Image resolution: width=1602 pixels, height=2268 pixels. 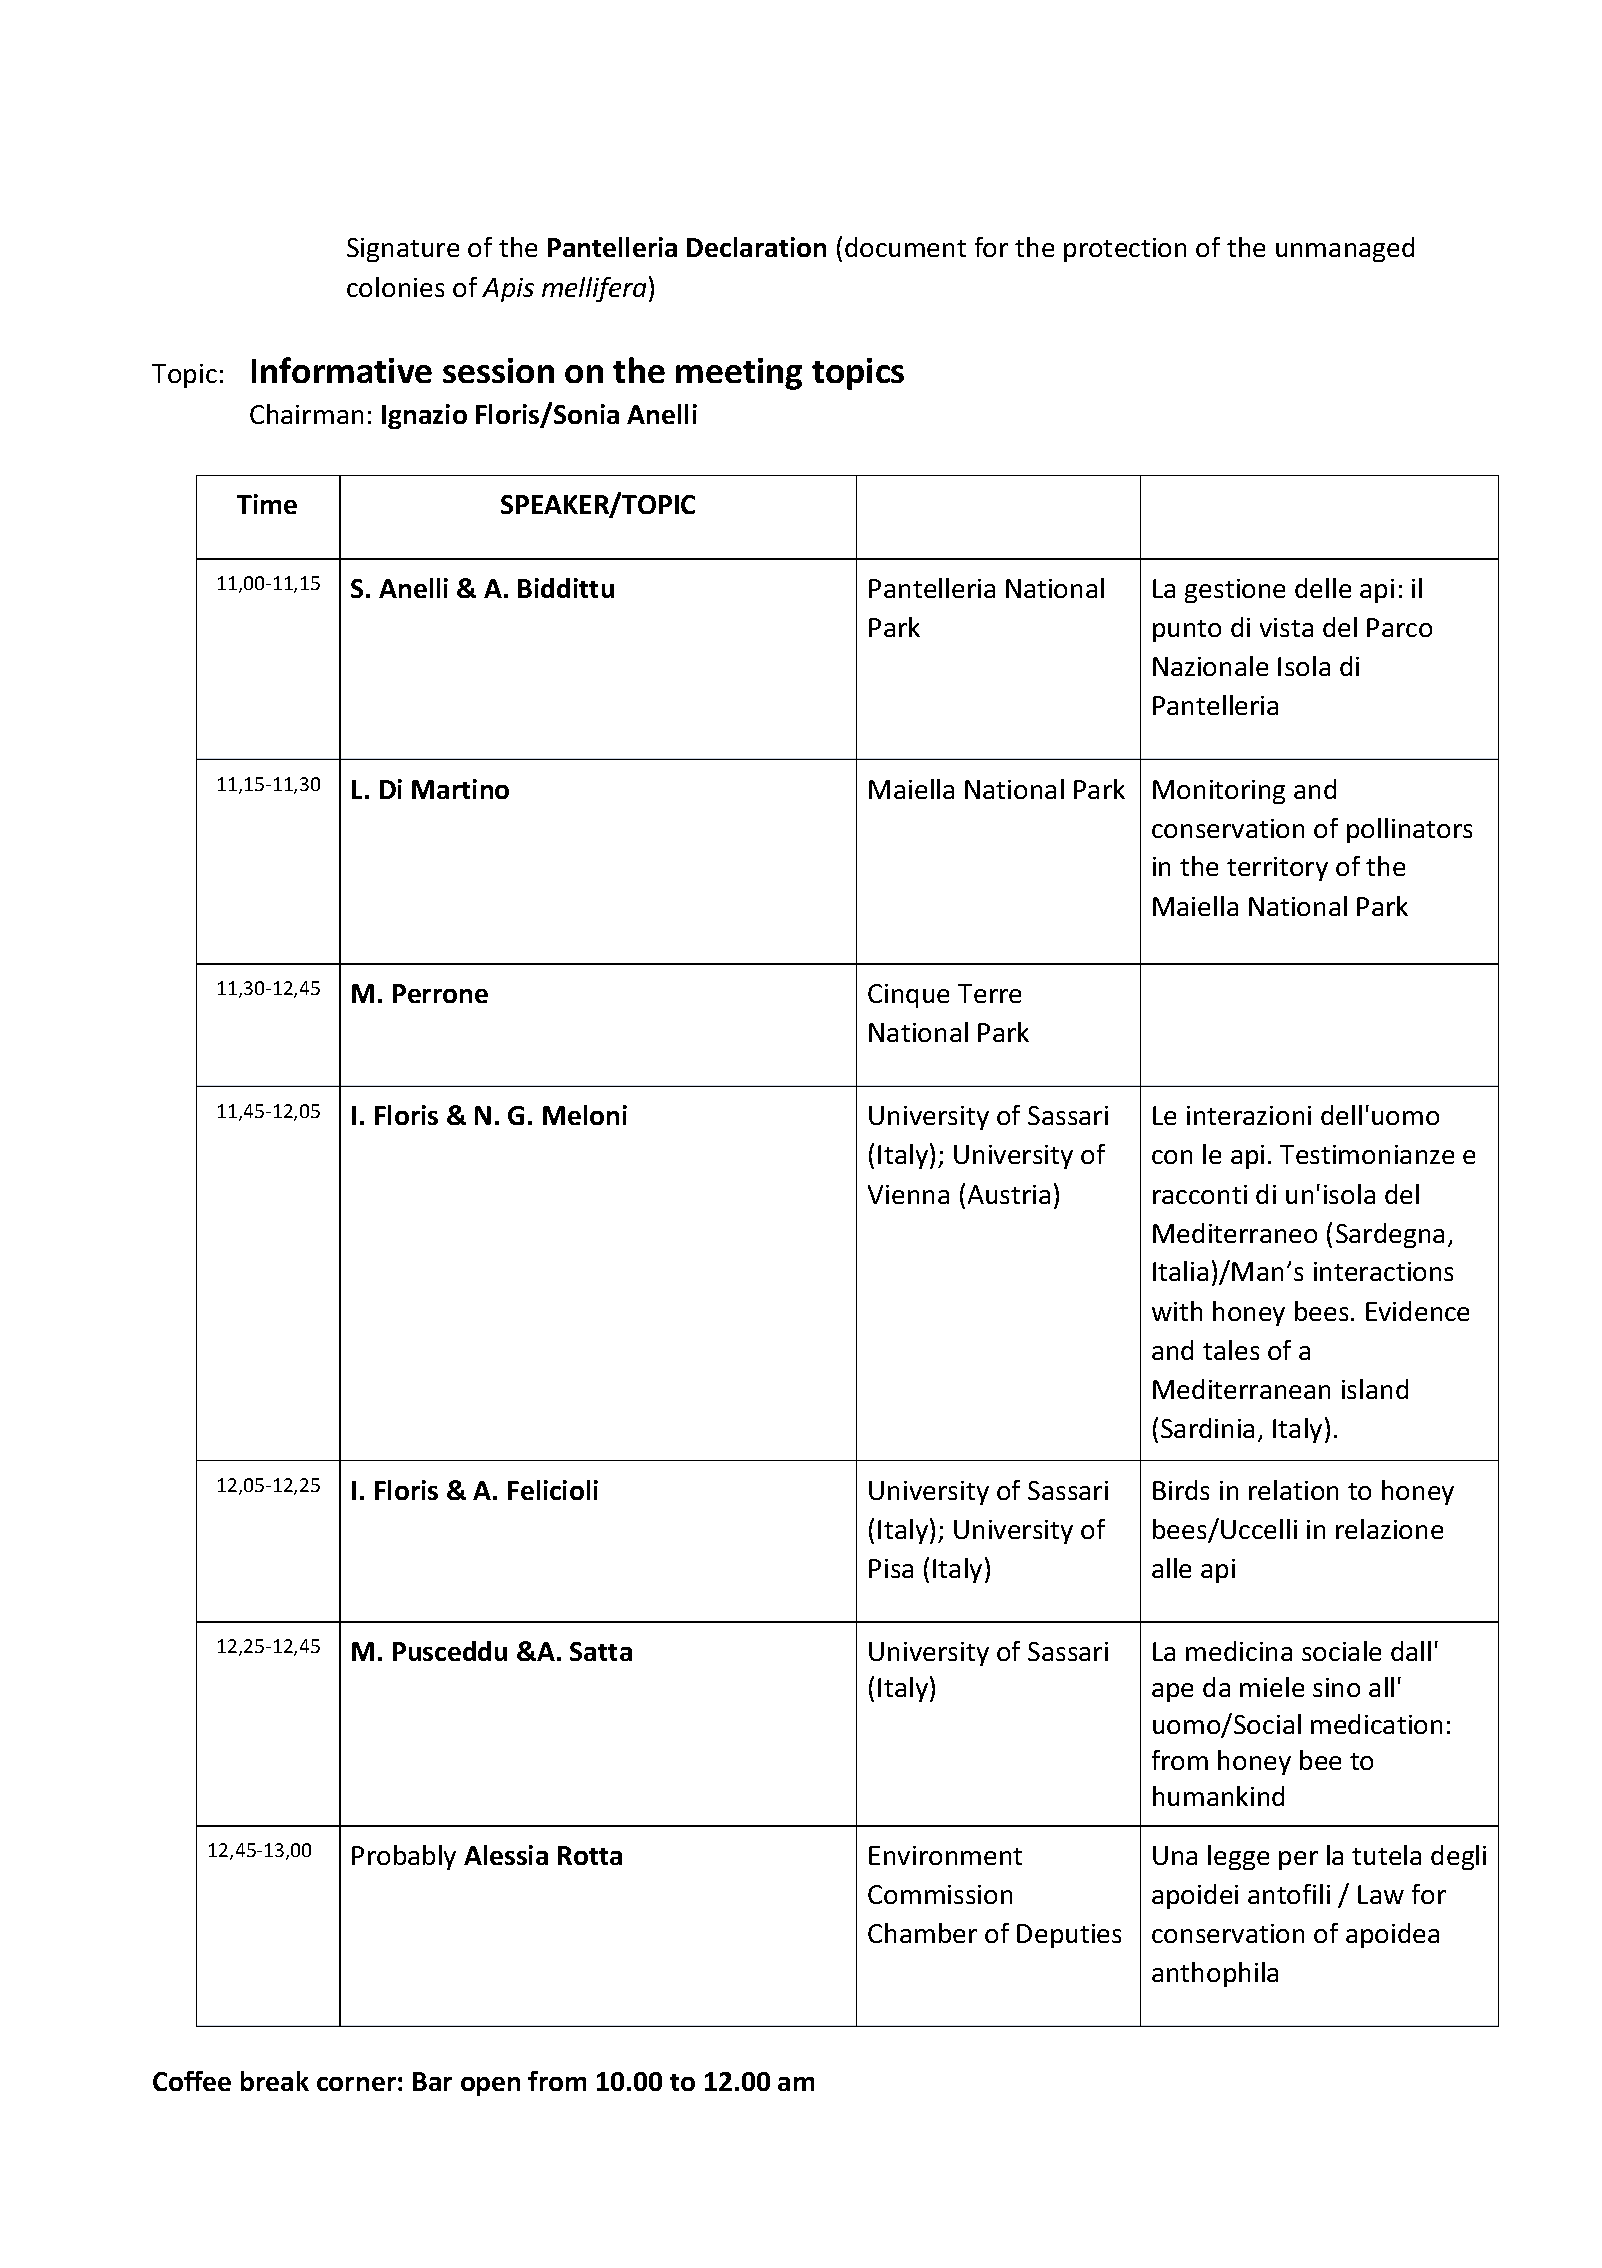 What do you see at coordinates (891, 1568) in the image?
I see `Pisa` at bounding box center [891, 1568].
